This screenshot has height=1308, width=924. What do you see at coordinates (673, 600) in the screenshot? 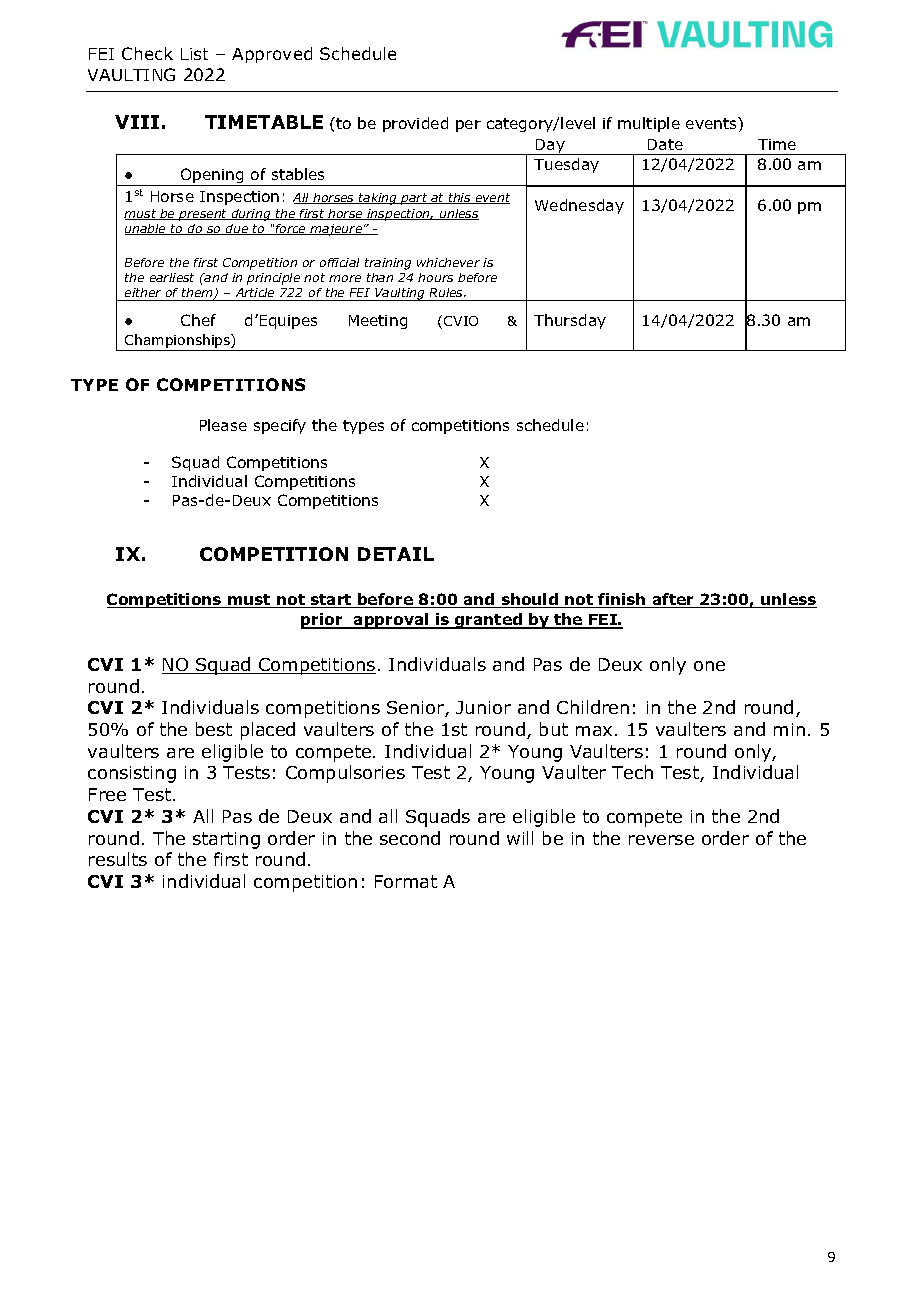
I see `after` at bounding box center [673, 600].
